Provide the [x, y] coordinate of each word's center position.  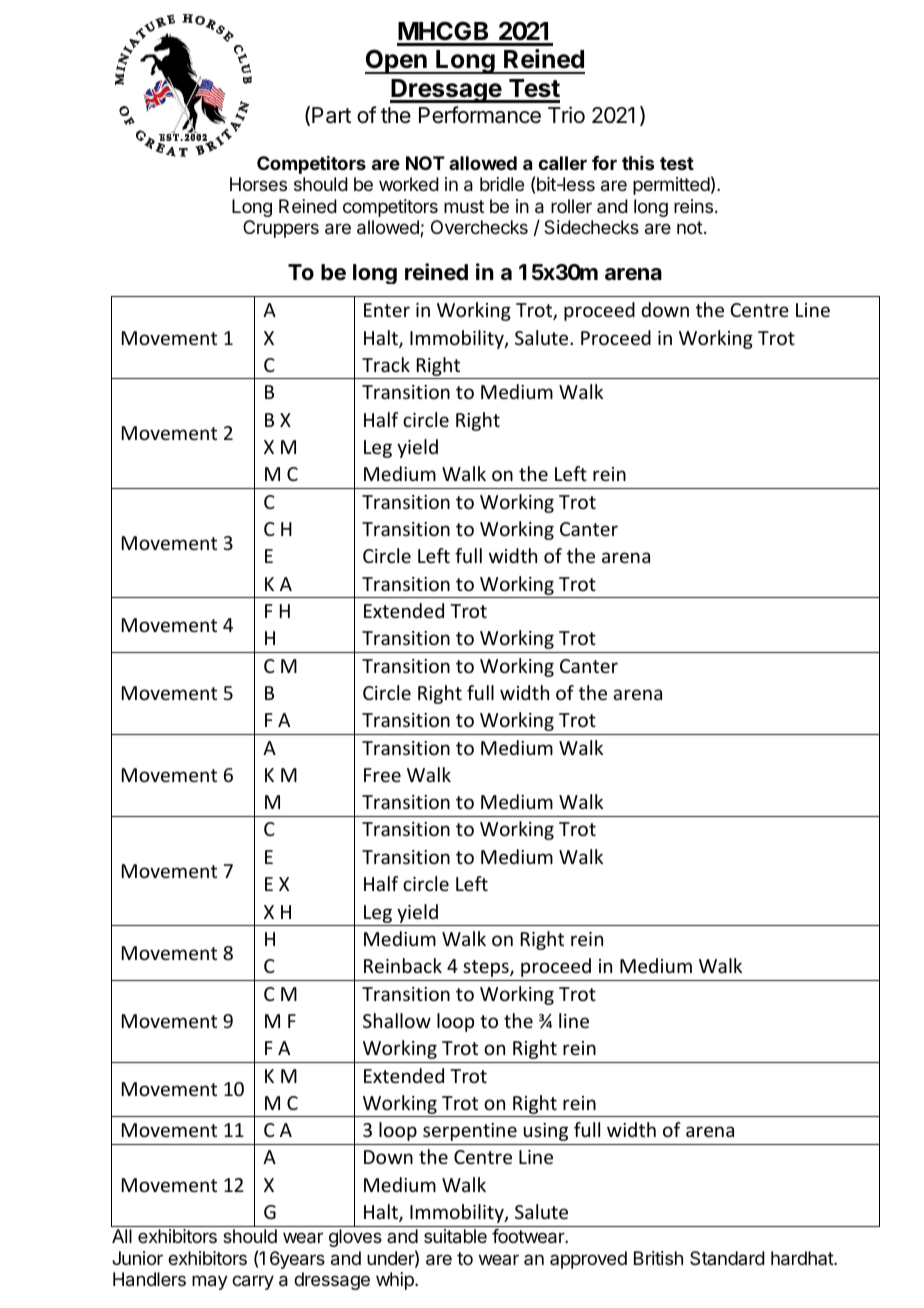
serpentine [470, 1132]
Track [386, 364]
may [210, 1282]
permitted [671, 186]
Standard [727, 1258]
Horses [258, 184]
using [546, 1132]
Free [382, 775]
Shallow [397, 1020]
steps [487, 968]
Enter [387, 310]
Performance [480, 115]
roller [571, 206]
